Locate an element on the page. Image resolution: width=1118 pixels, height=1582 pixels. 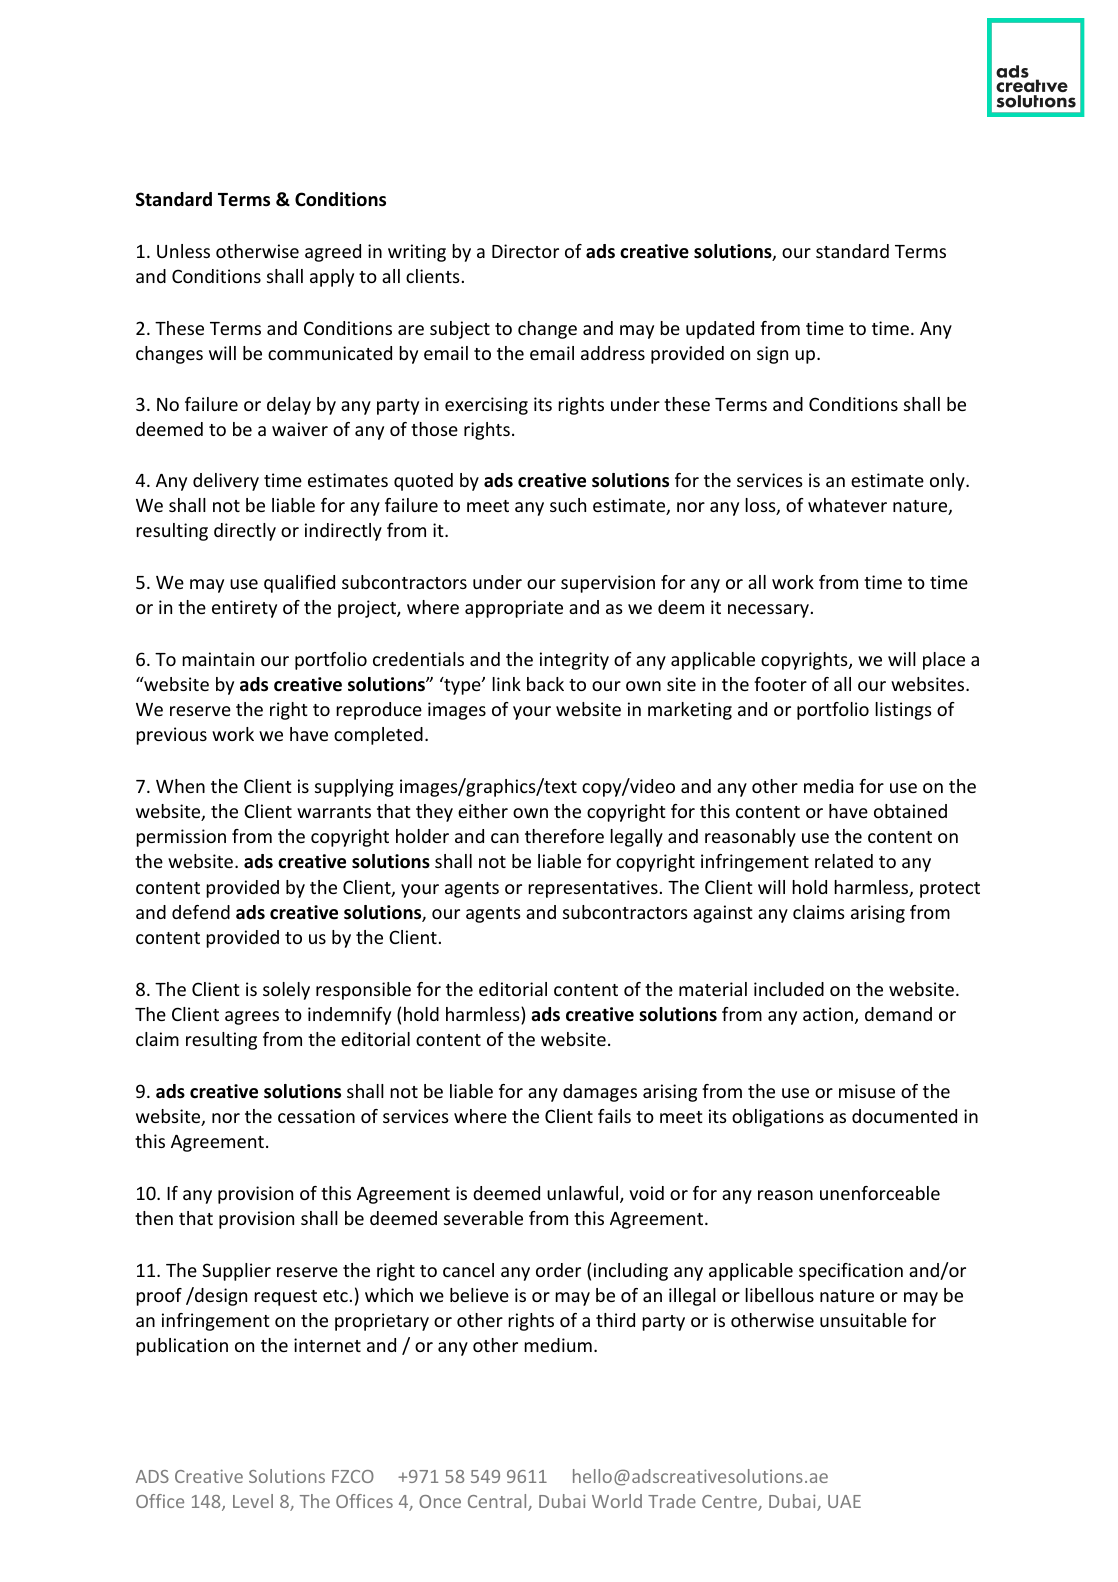
cessation is located at coordinates (316, 1116).
